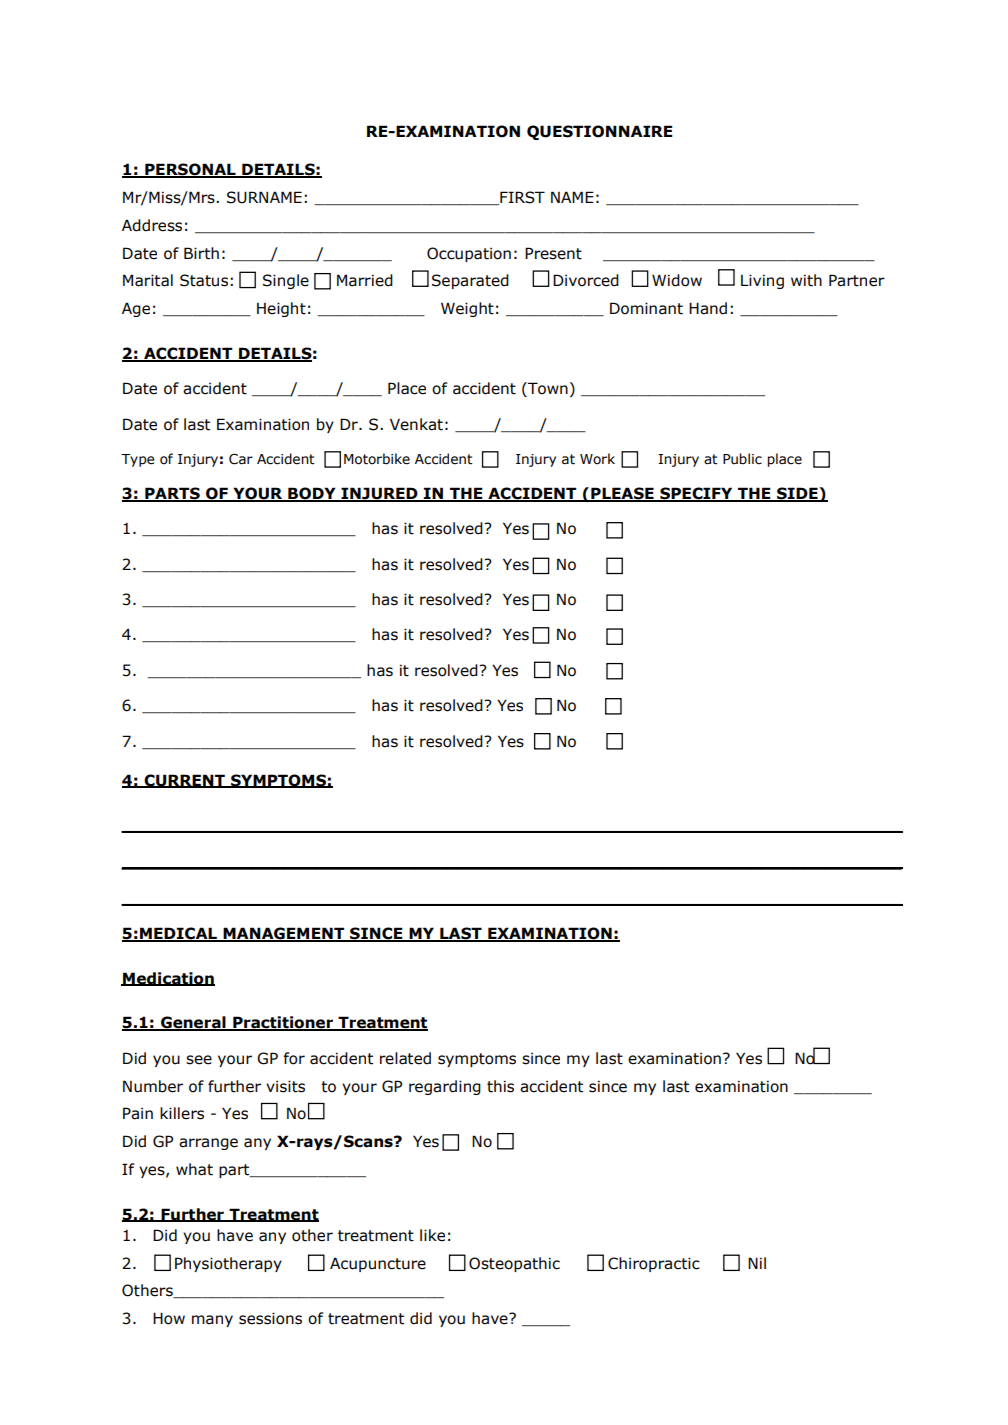 The image size is (1008, 1425). Describe the element at coordinates (696, 494) in the screenshot. I see `SPECIFY` at that location.
